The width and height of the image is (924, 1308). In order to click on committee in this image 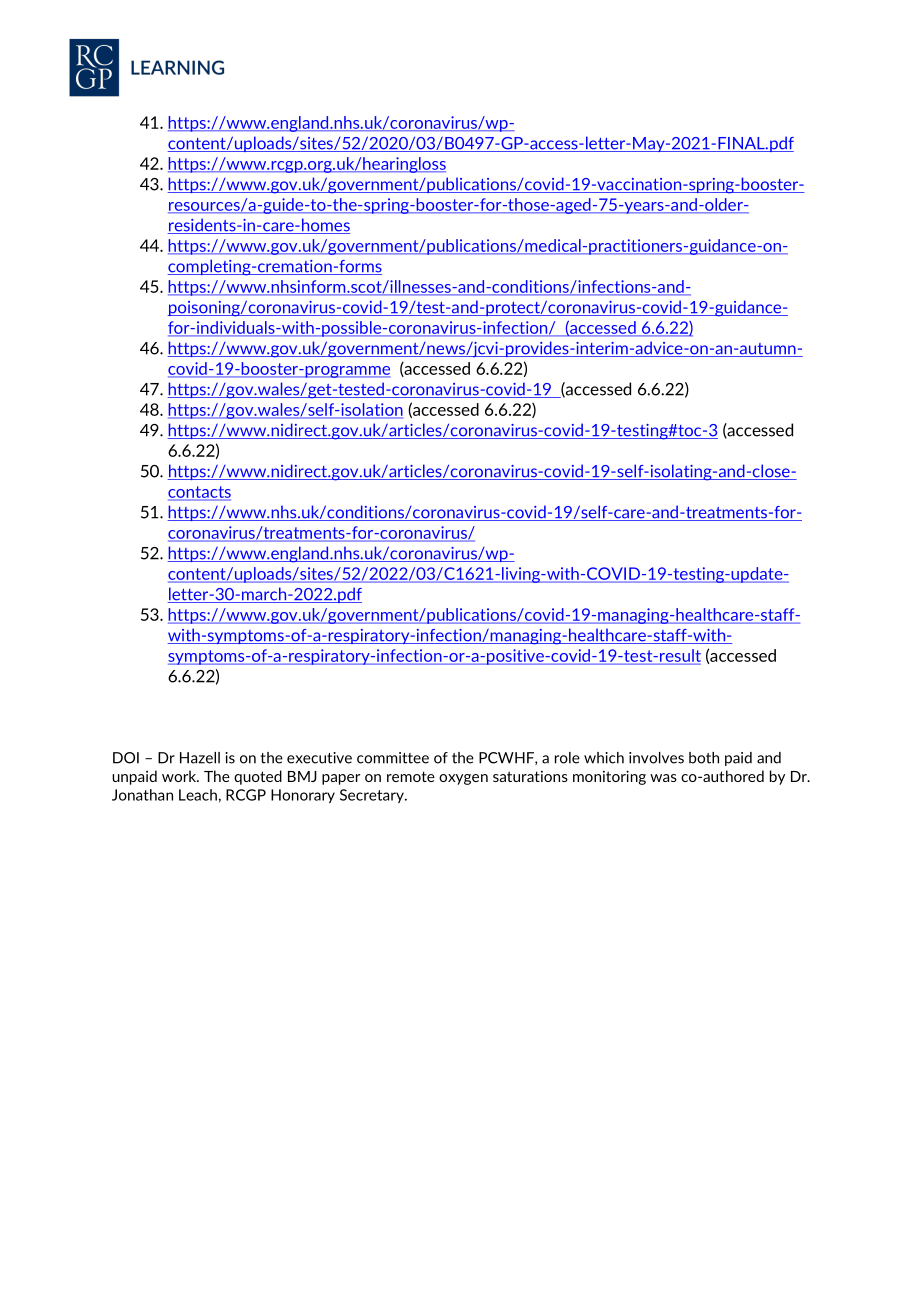, I will do `click(393, 758)`.
